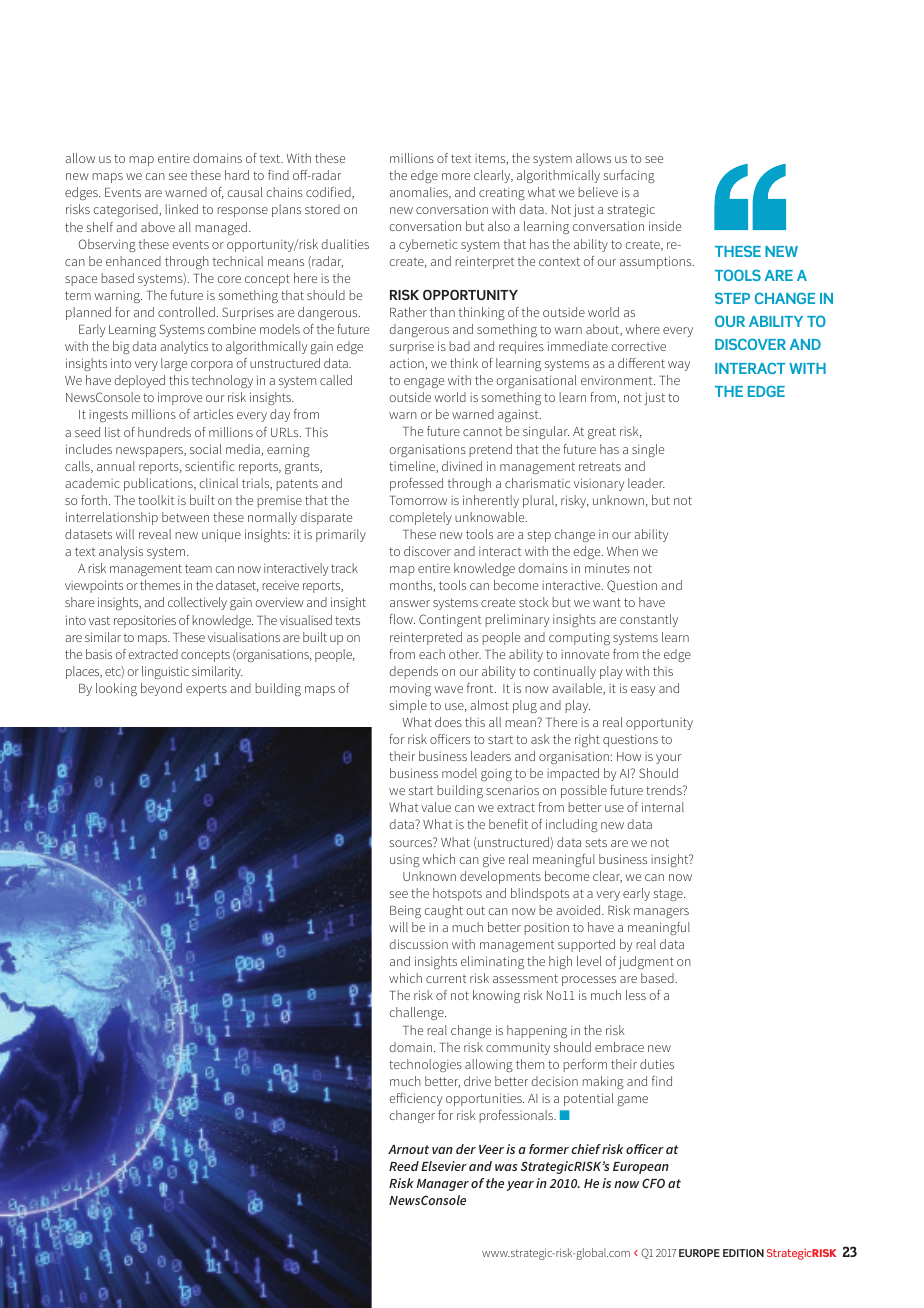 Image resolution: width=924 pixels, height=1308 pixels. I want to click on anomalies, so click(420, 193).
